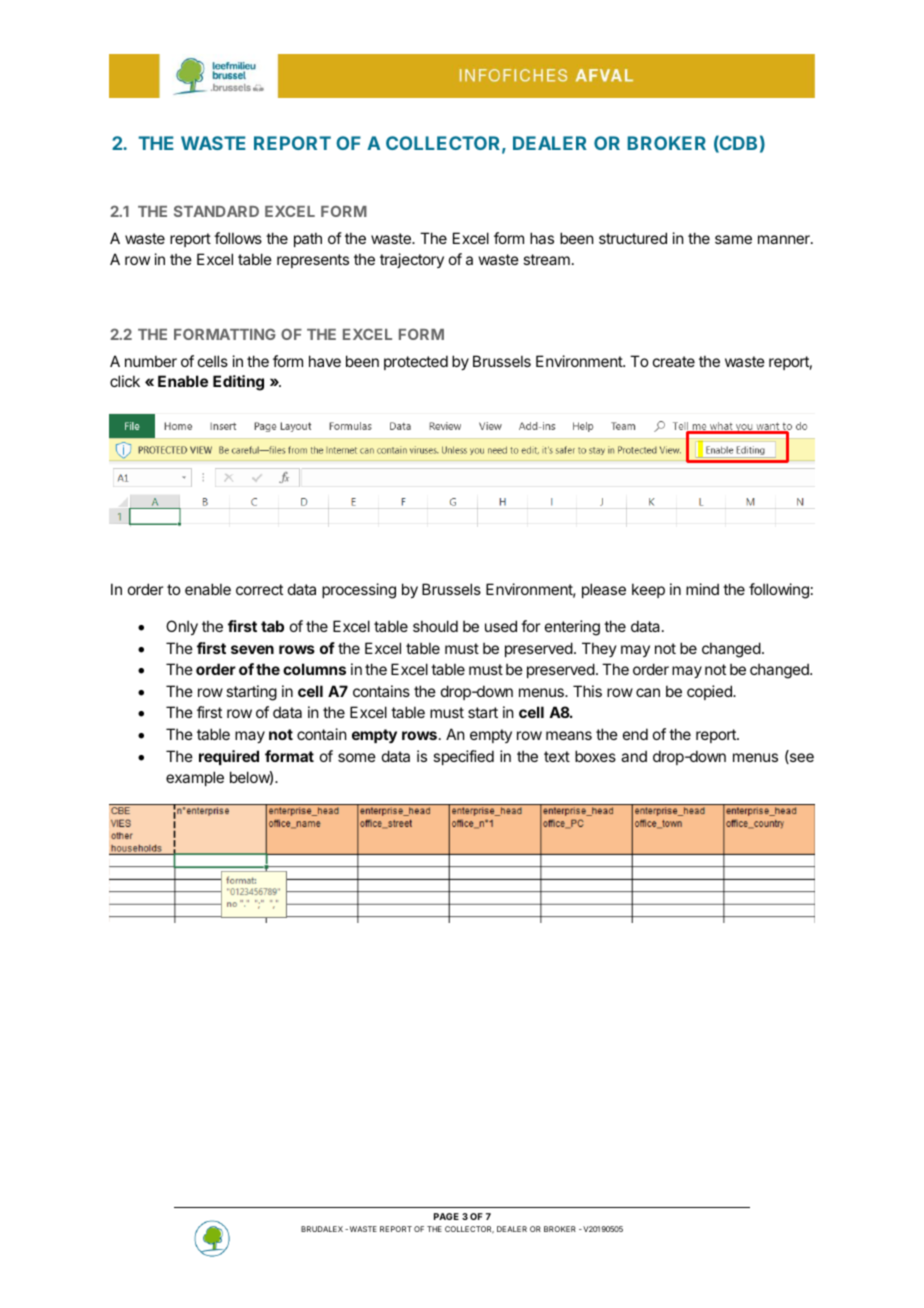  I want to click on same, so click(733, 239).
